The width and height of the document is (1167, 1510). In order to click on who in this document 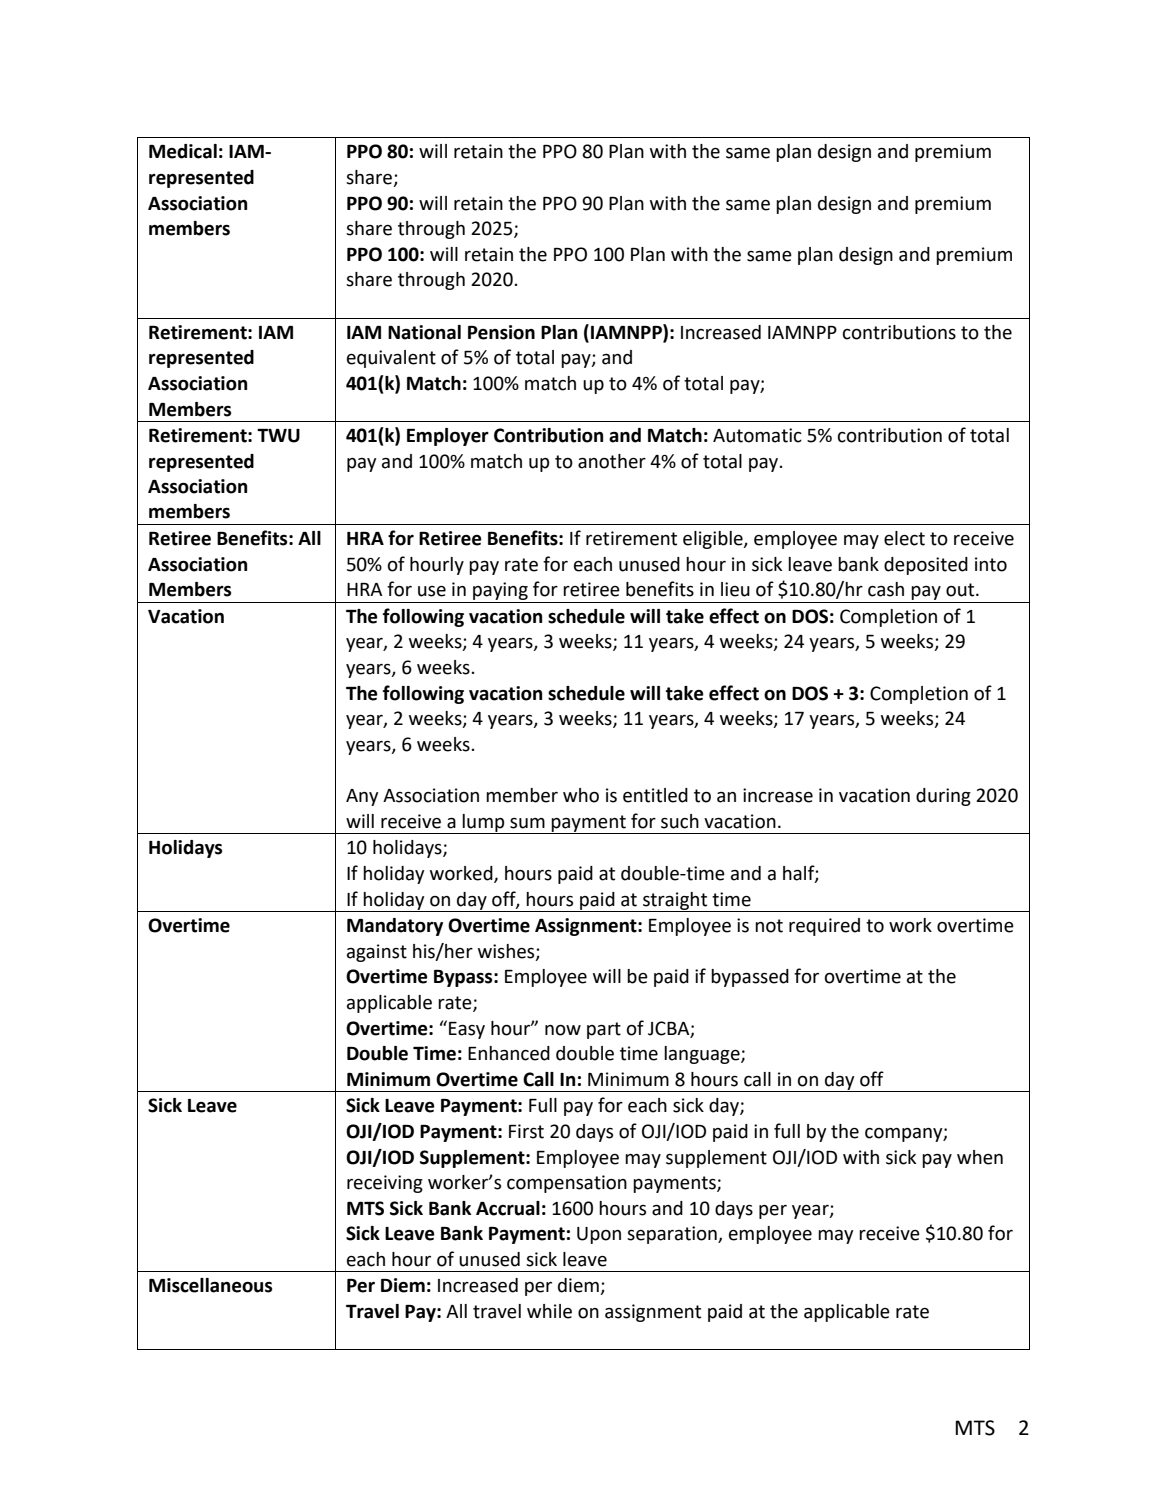, I will do `click(581, 795)`.
